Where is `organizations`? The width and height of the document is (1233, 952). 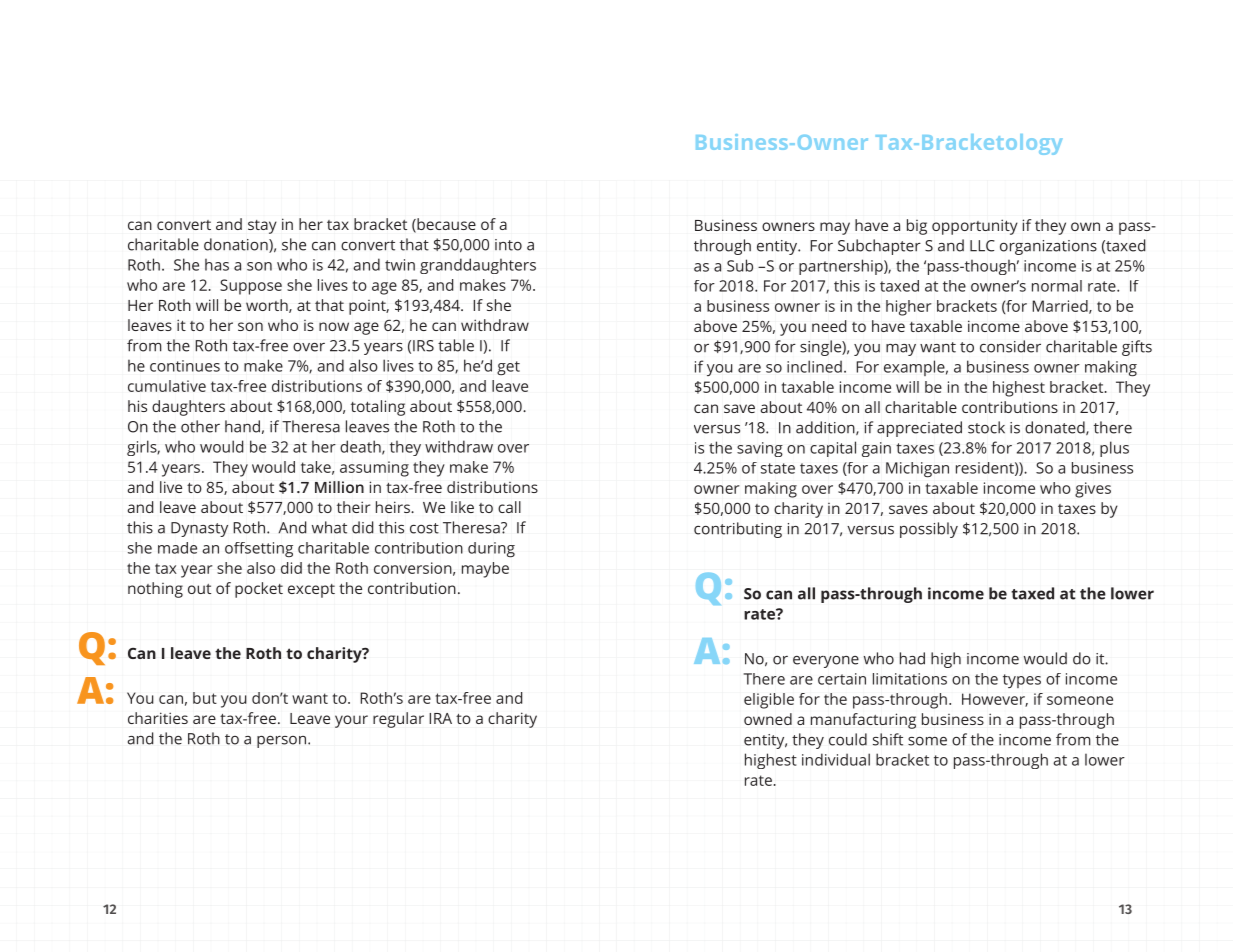
organizations is located at coordinates (1048, 247).
